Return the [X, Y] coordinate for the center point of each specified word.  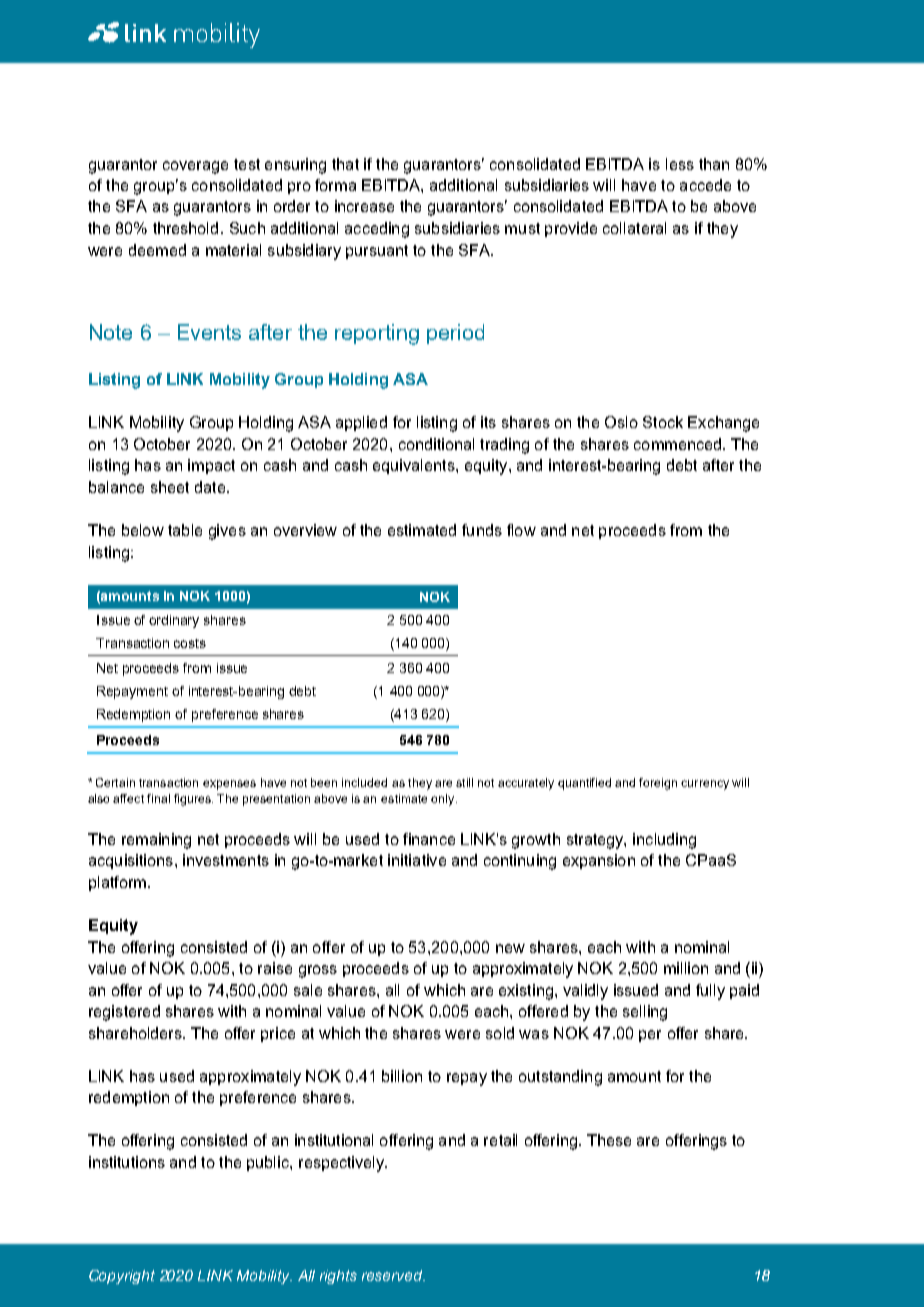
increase [364, 206]
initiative [417, 860]
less [680, 164]
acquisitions [131, 861]
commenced [677, 444]
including [664, 841]
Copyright [122, 1277]
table [185, 530]
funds [482, 530]
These [609, 1140]
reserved [393, 1275]
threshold [185, 228]
